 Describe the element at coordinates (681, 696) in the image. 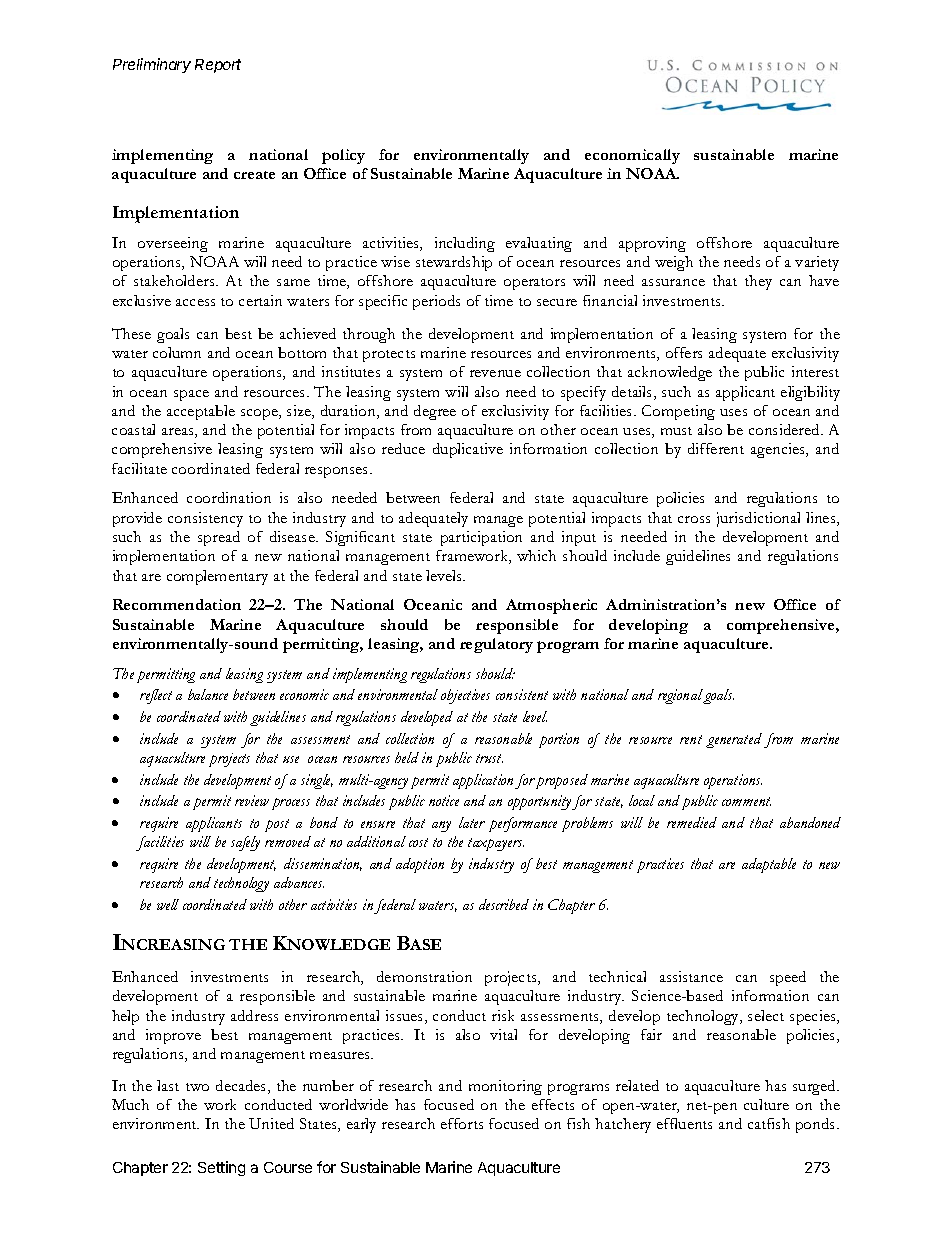

I see `regional` at that location.
